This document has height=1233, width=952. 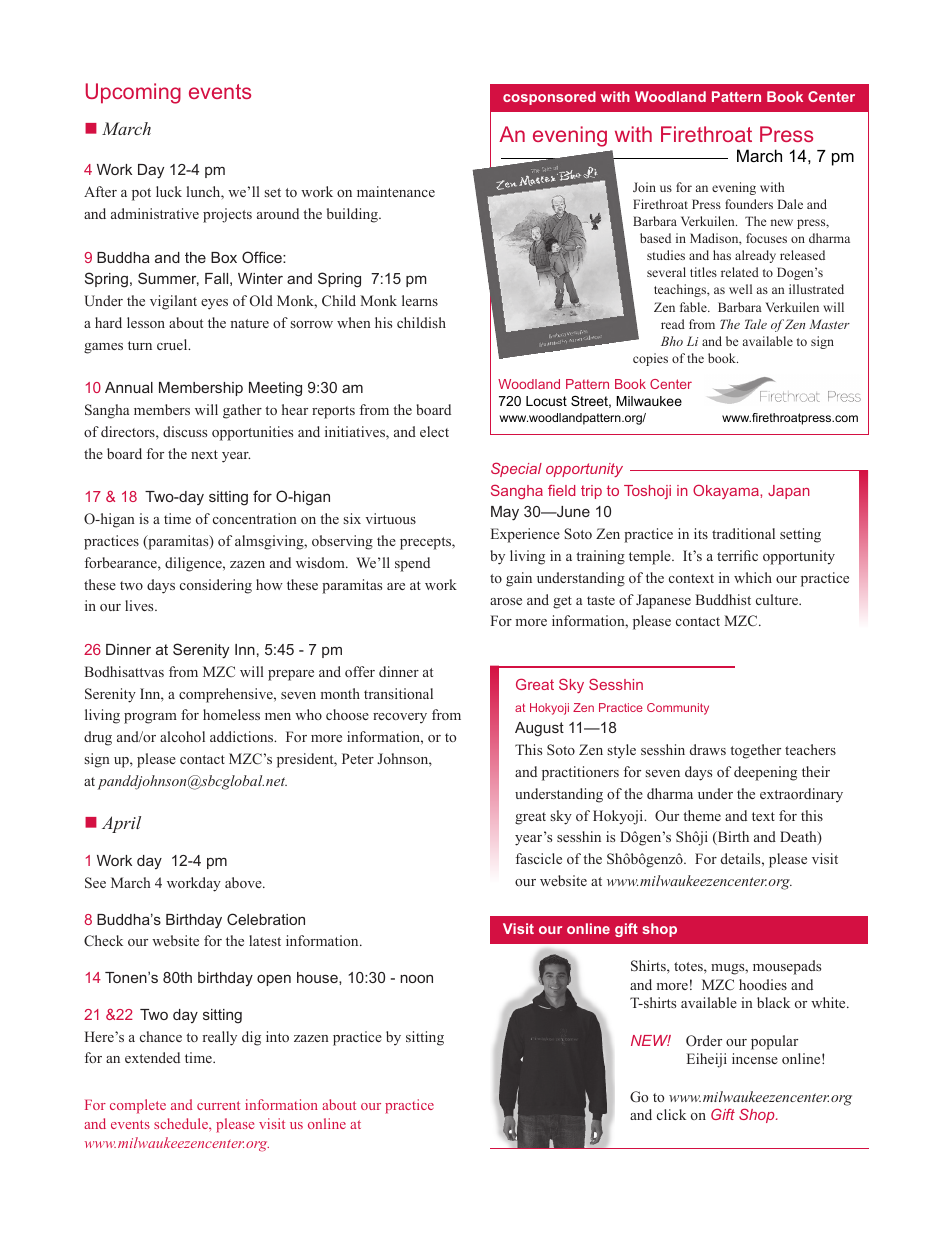 What do you see at coordinates (140, 605) in the document?
I see `lives` at bounding box center [140, 605].
